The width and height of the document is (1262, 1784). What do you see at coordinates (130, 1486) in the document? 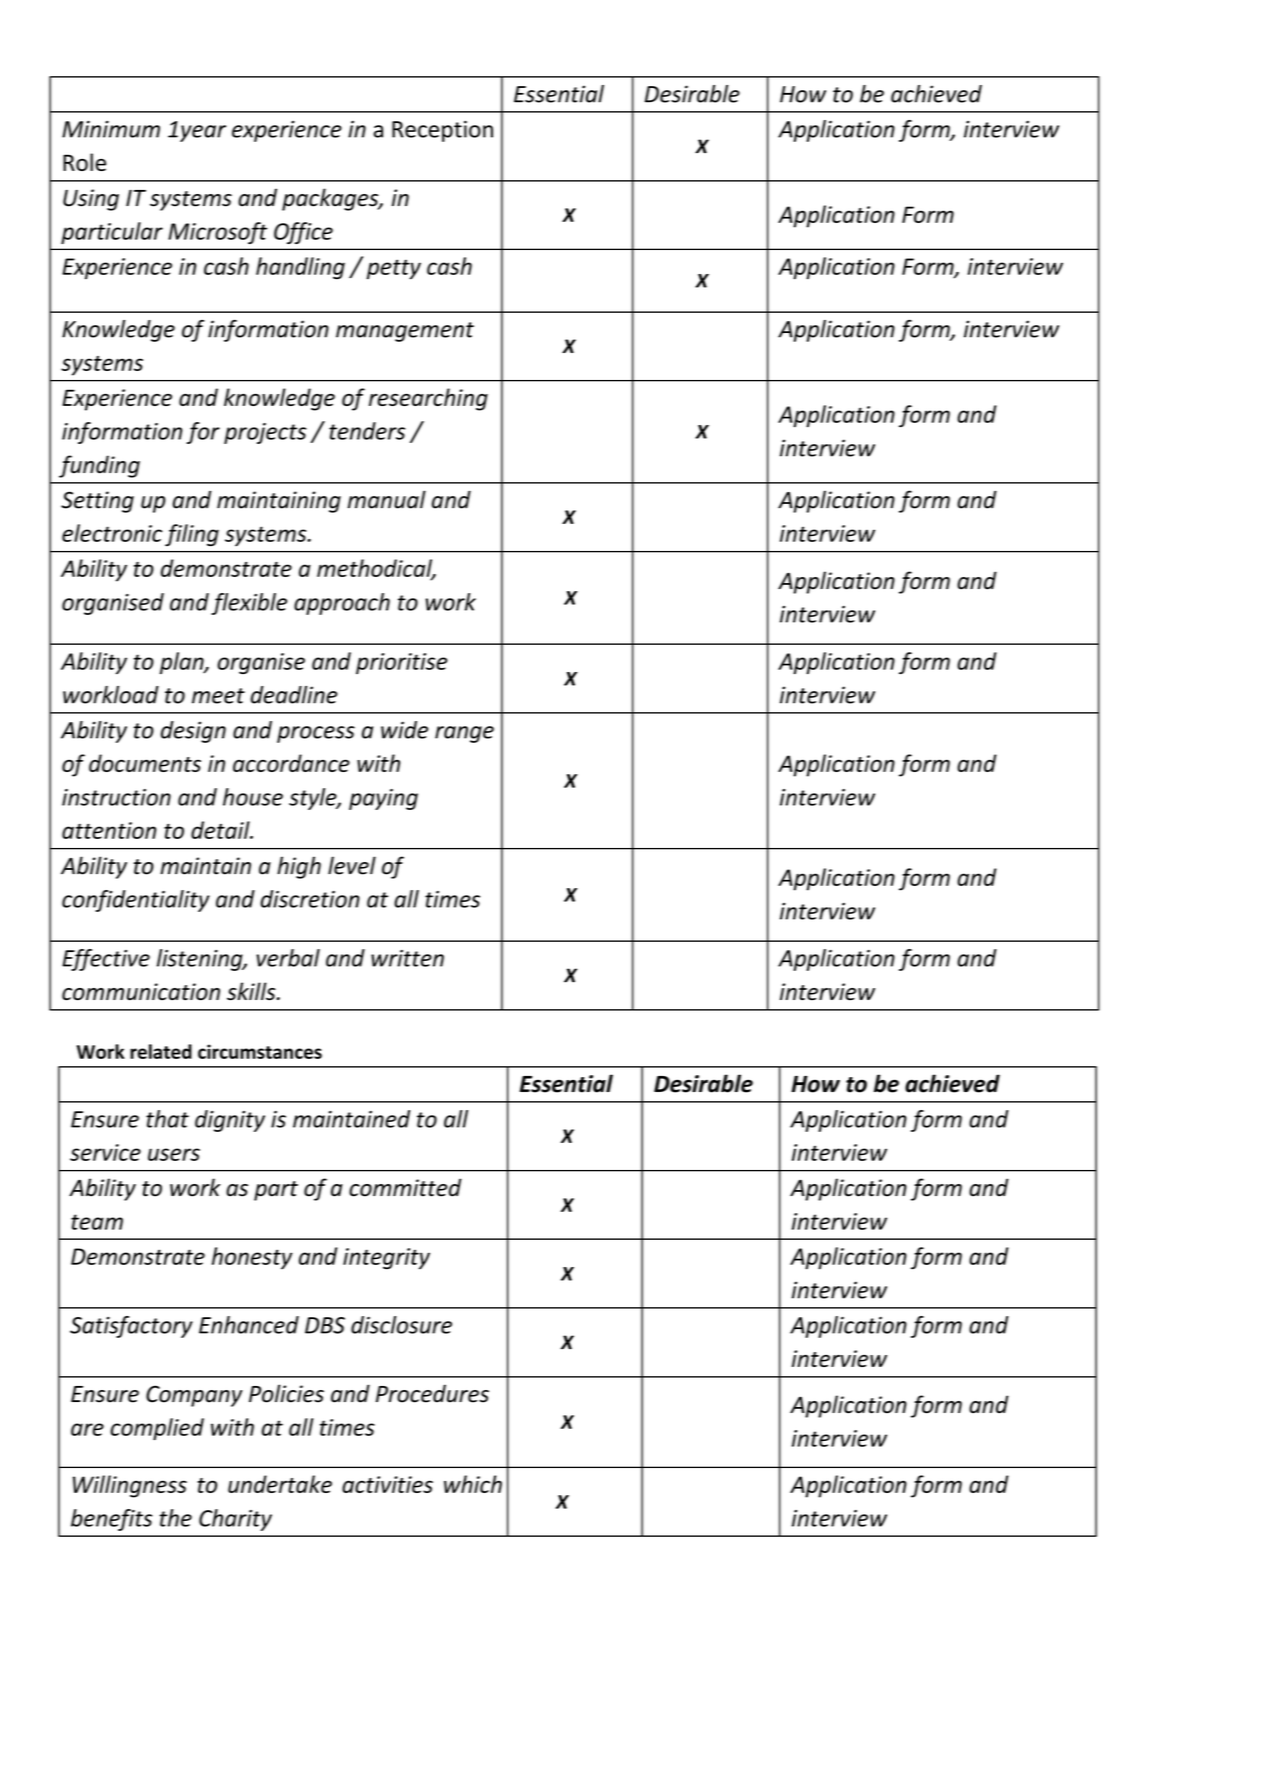
I see `Willingness` at bounding box center [130, 1486].
